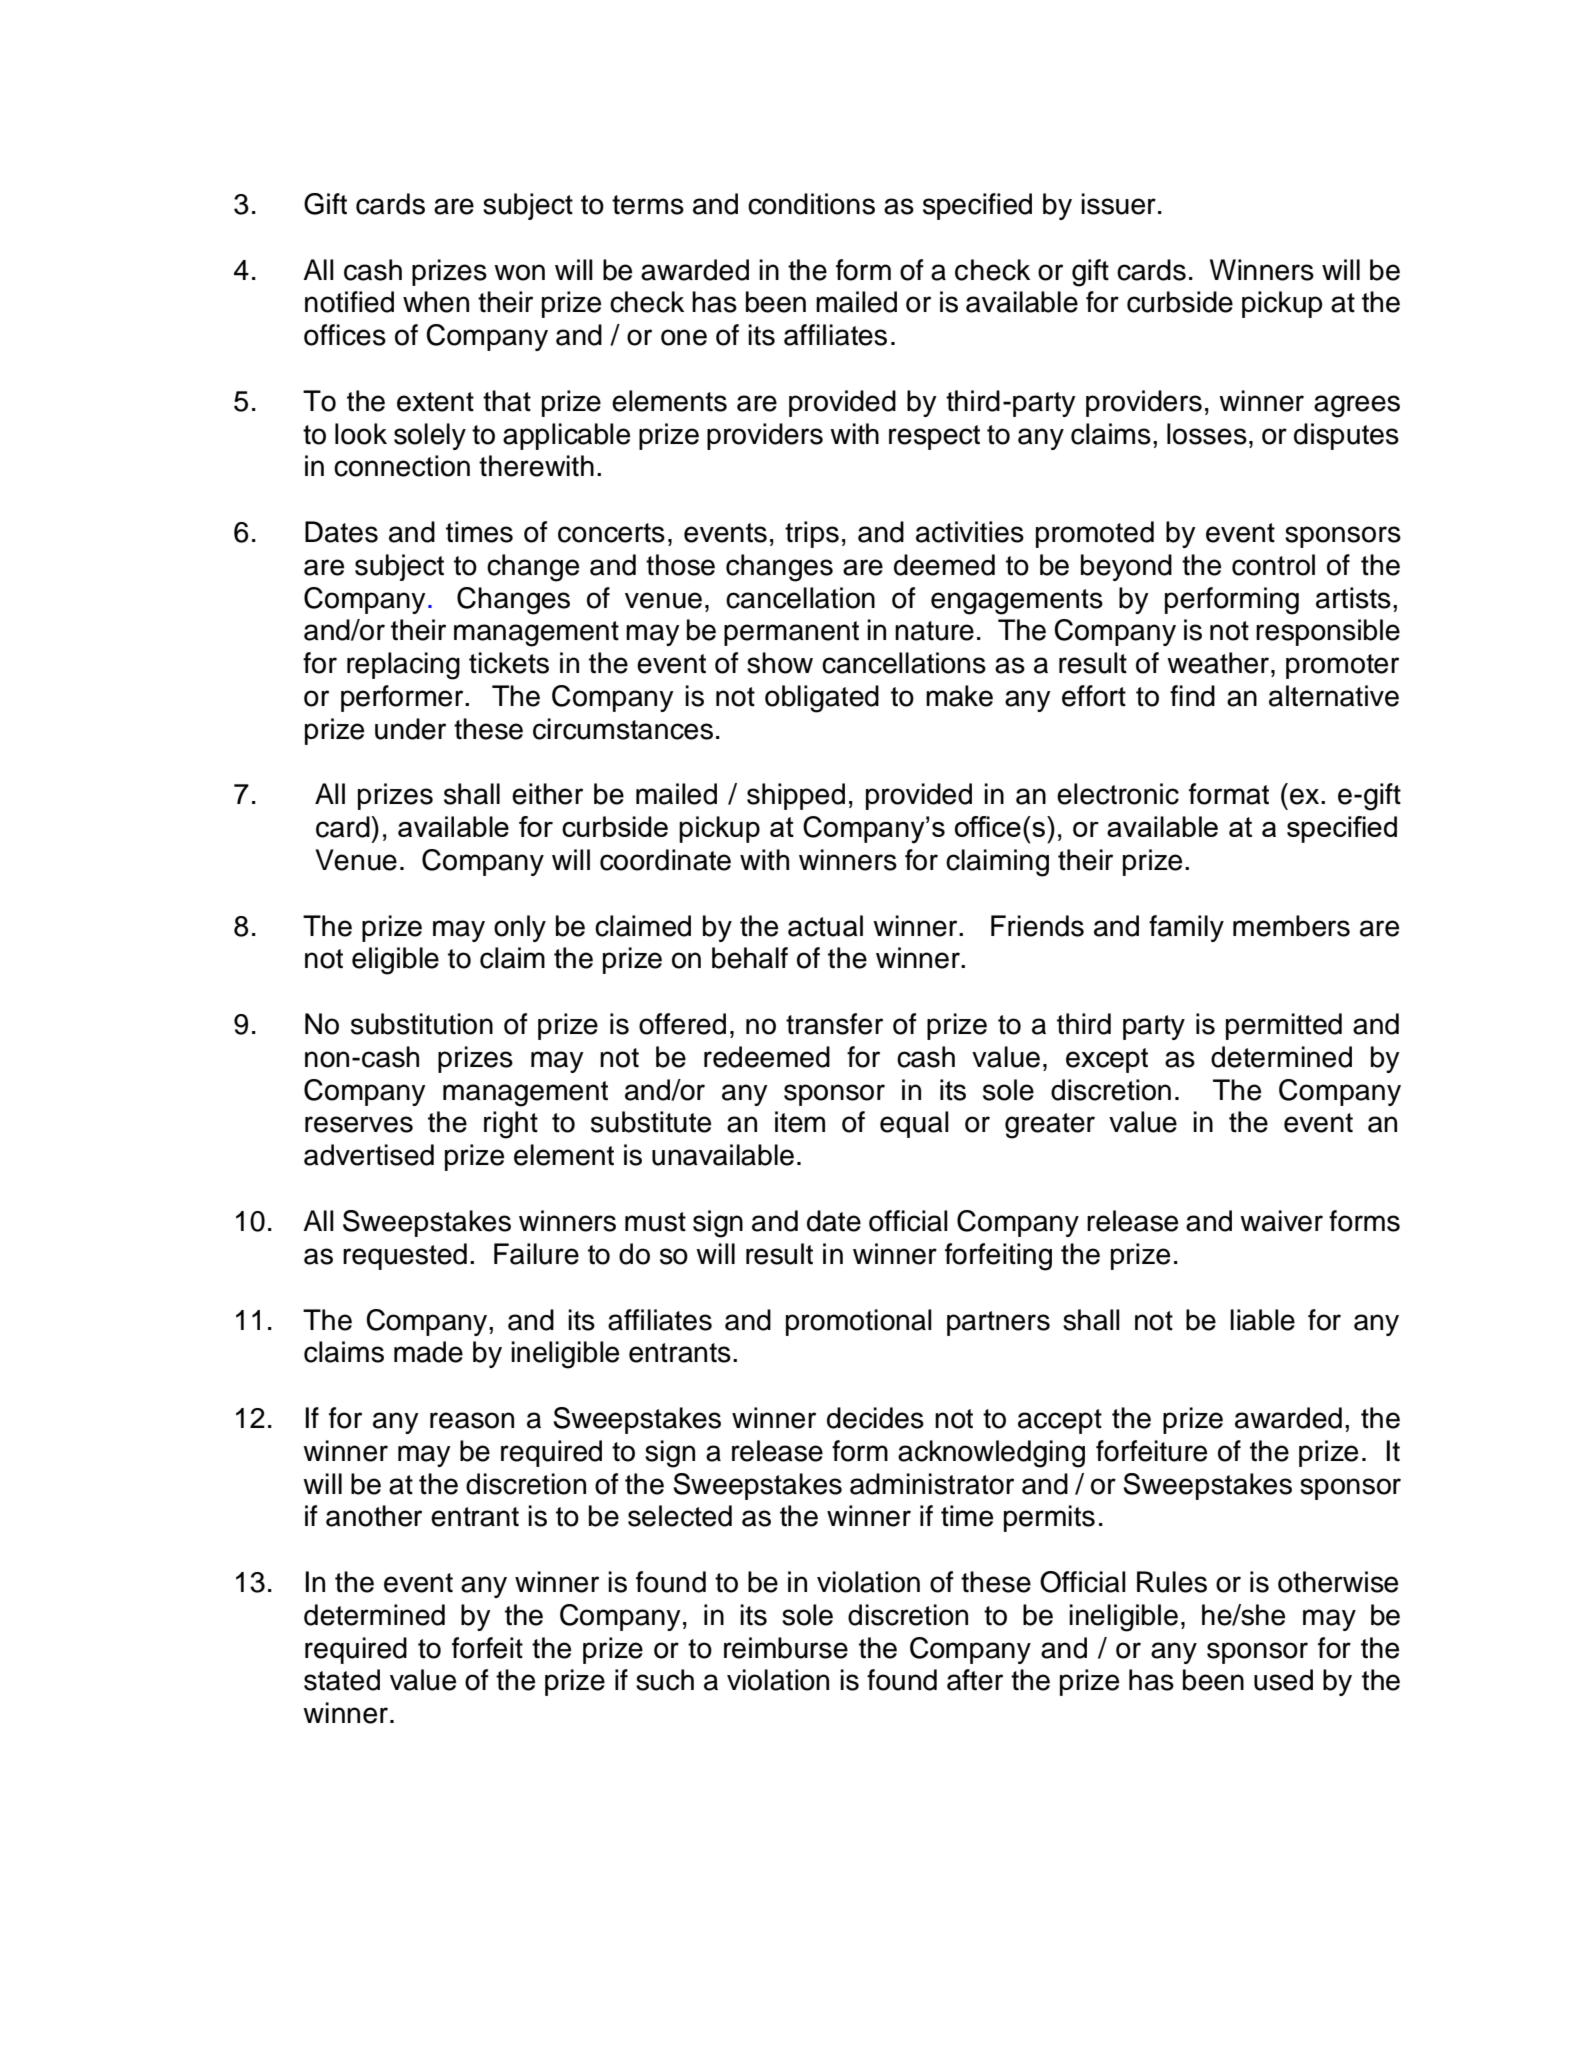 This document has width=1587, height=2054. What do you see at coordinates (811, 204) in the document?
I see `conditions` at bounding box center [811, 204].
